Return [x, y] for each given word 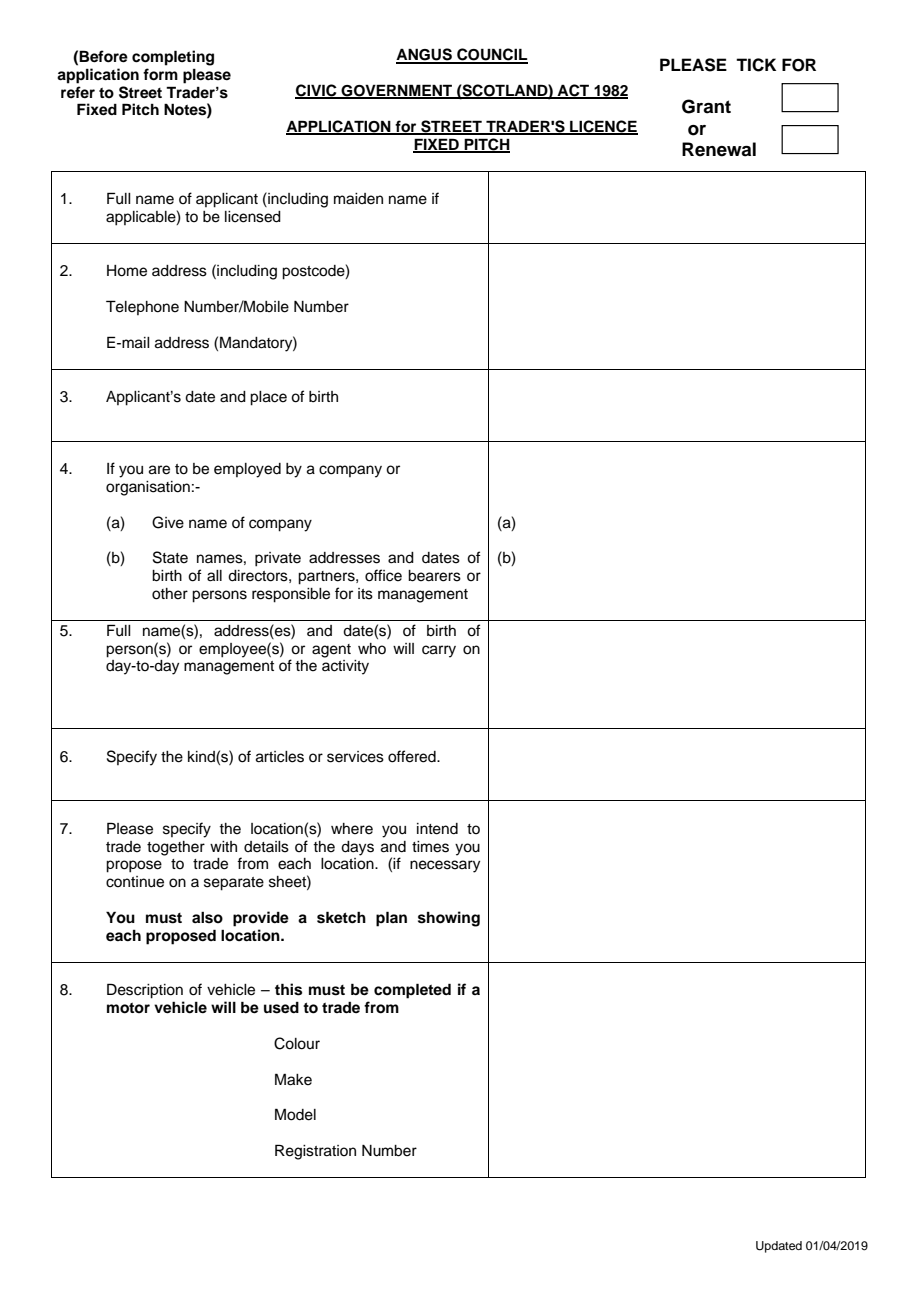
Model [295, 1114]
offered [413, 756]
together [176, 848]
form [160, 74]
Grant [706, 106]
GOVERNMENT [397, 91]
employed [247, 470]
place [268, 398]
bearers [434, 576]
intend [437, 829]
